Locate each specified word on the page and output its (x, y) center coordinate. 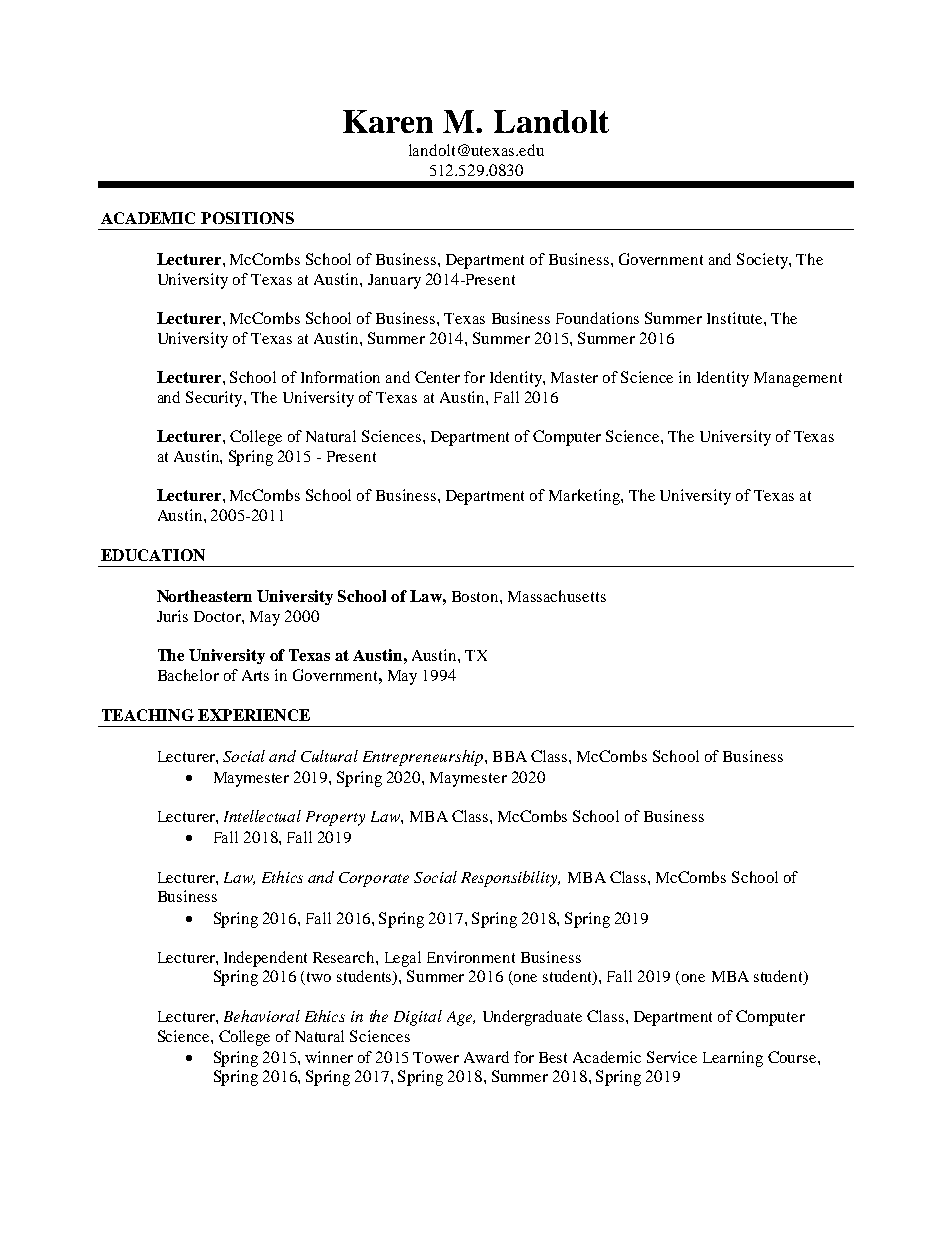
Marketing (585, 497)
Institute (736, 318)
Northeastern (204, 596)
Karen (388, 121)
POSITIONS (247, 218)
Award (486, 1057)
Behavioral (262, 1016)
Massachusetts (557, 596)
